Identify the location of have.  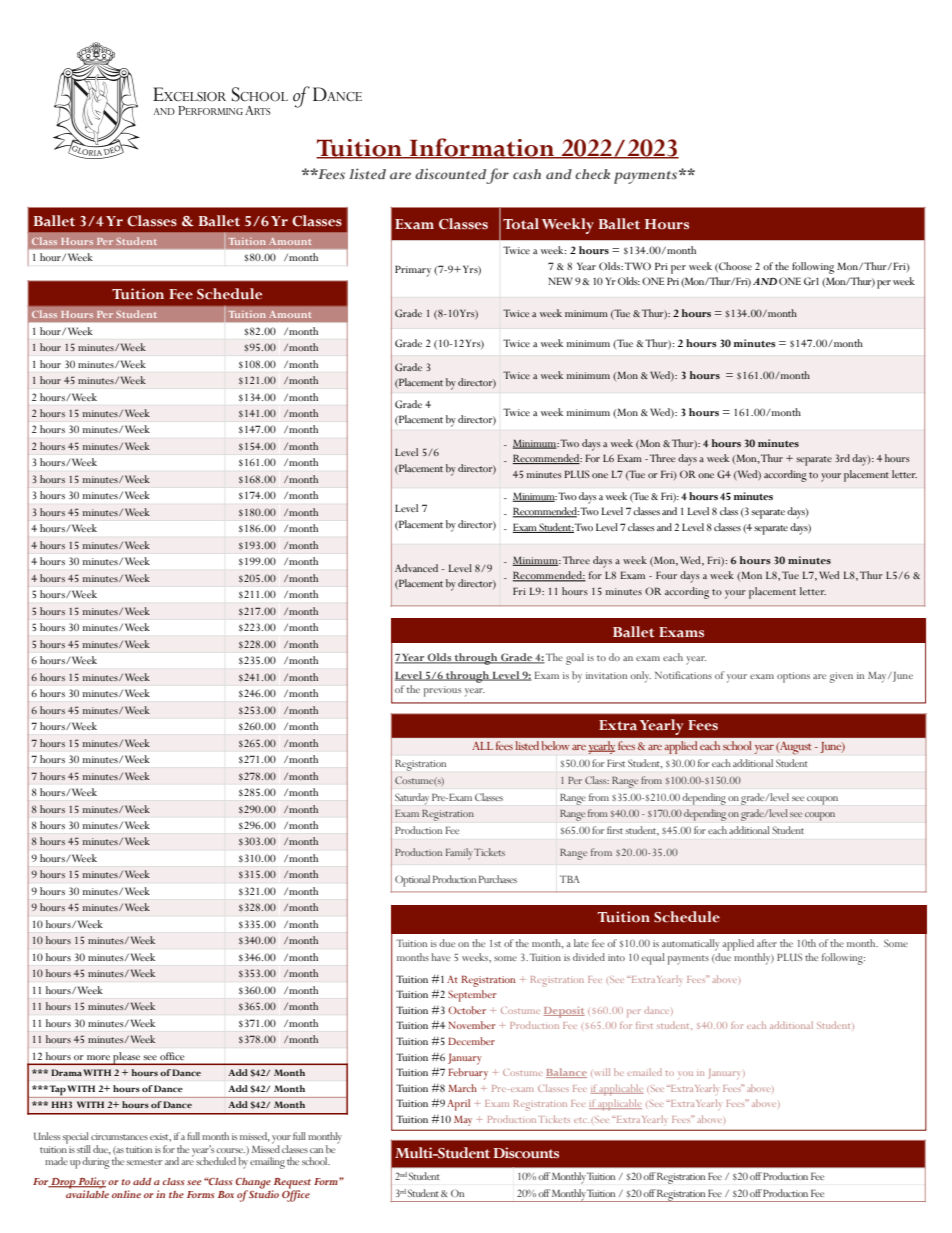
(441, 957).
